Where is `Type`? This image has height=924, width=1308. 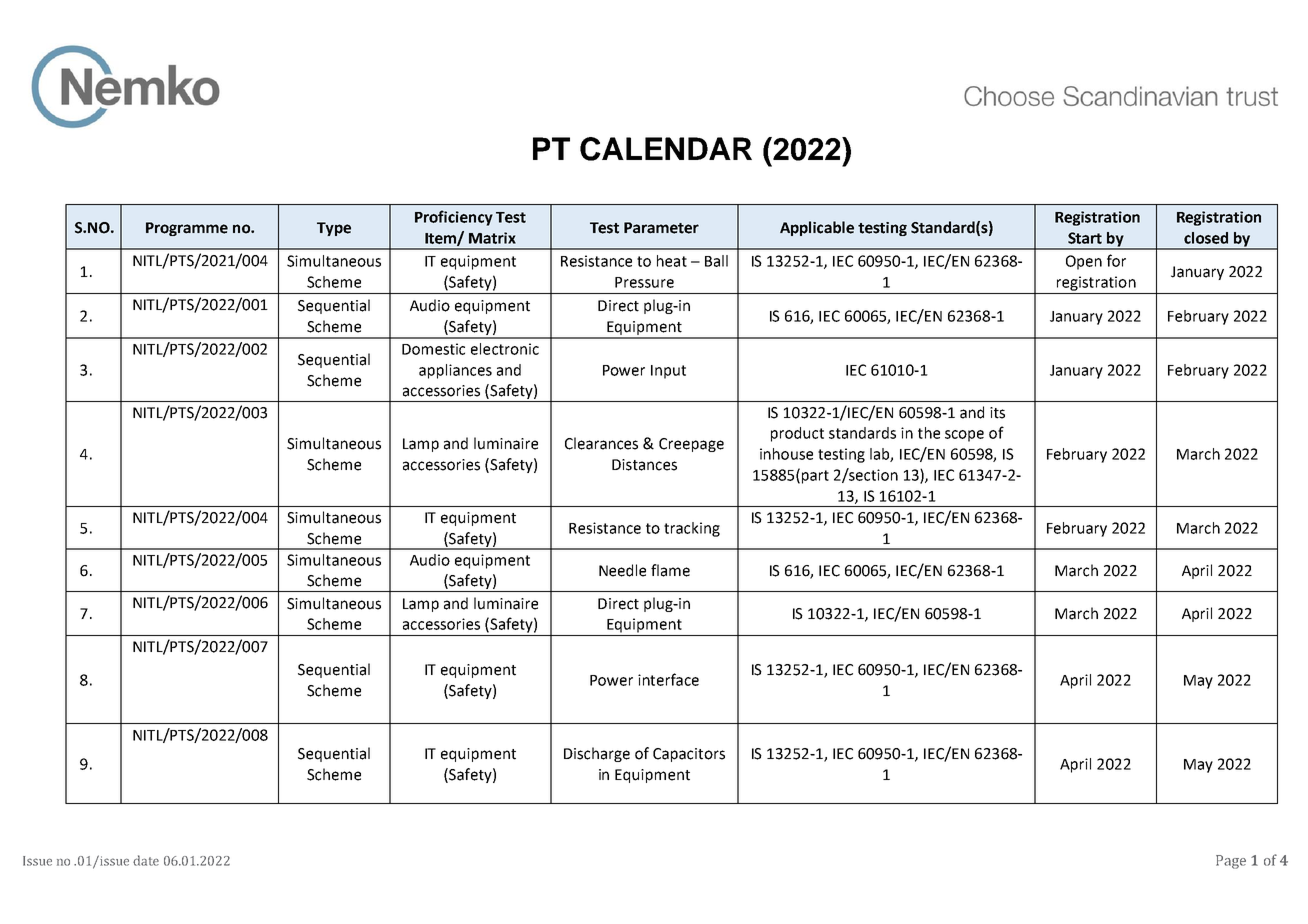
Type is located at coordinates (334, 229).
